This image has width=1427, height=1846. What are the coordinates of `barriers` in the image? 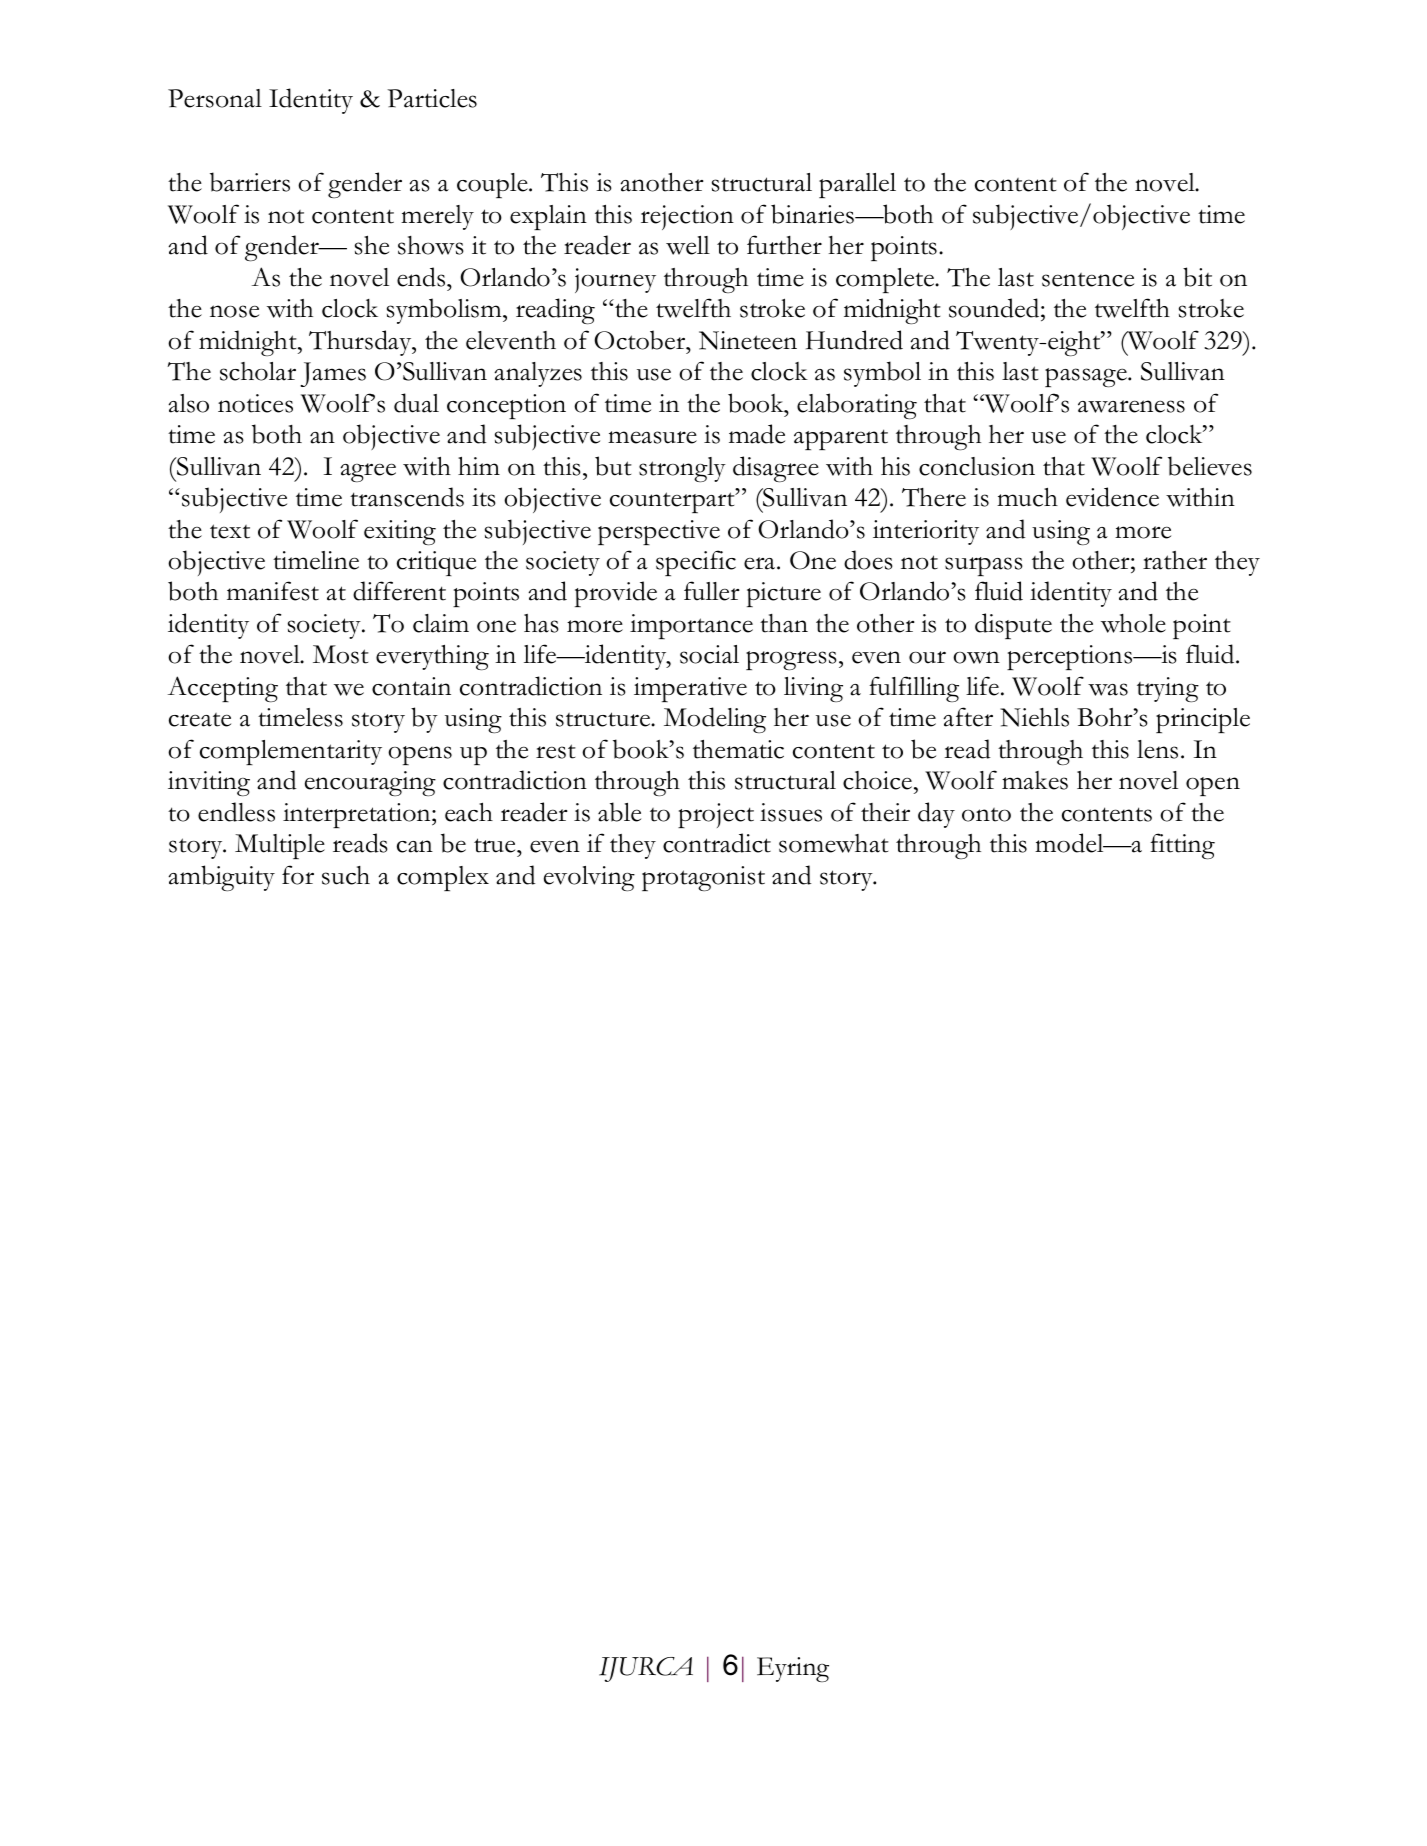 It's located at (250, 182).
